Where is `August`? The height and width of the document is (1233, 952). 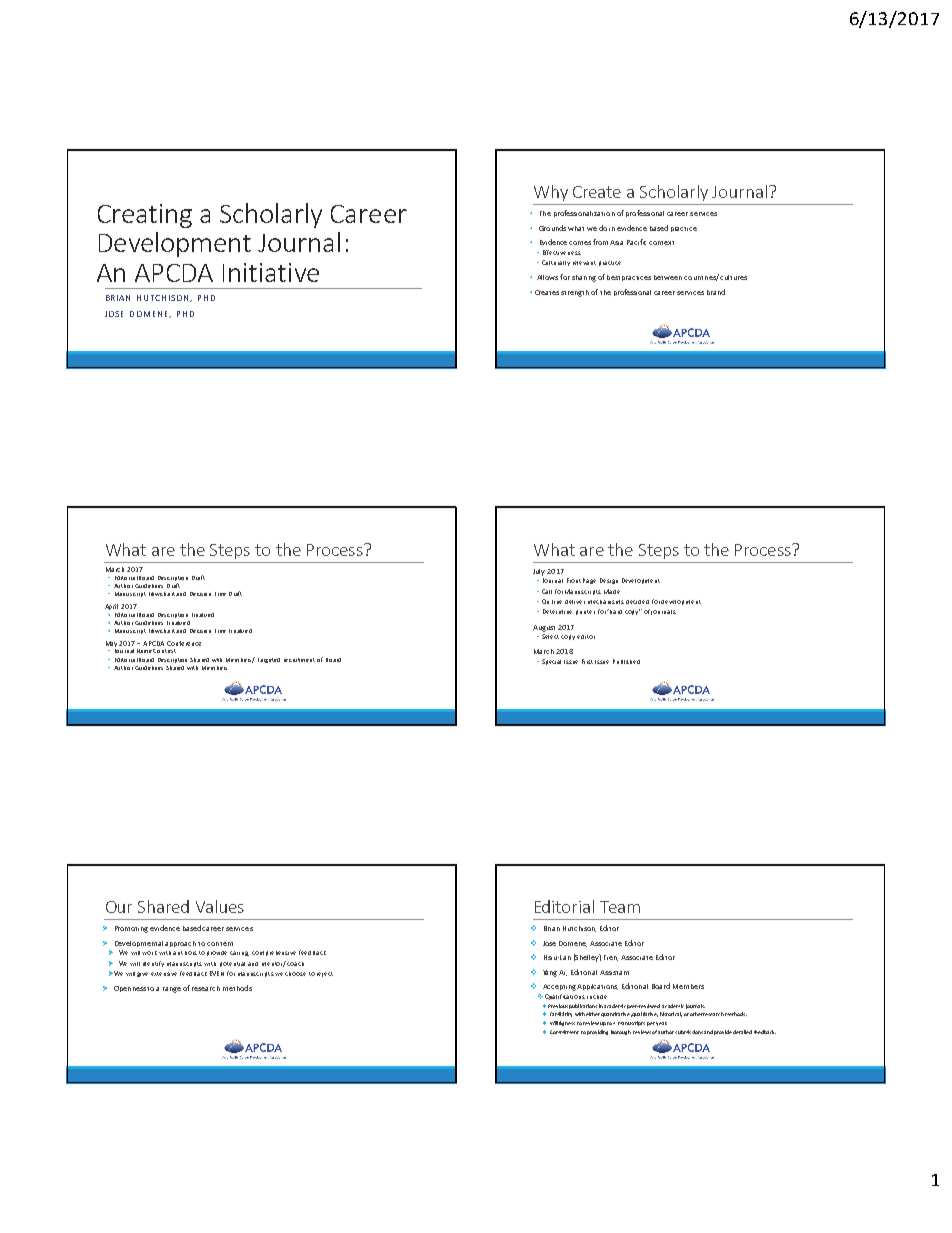
August is located at coordinates (544, 628).
